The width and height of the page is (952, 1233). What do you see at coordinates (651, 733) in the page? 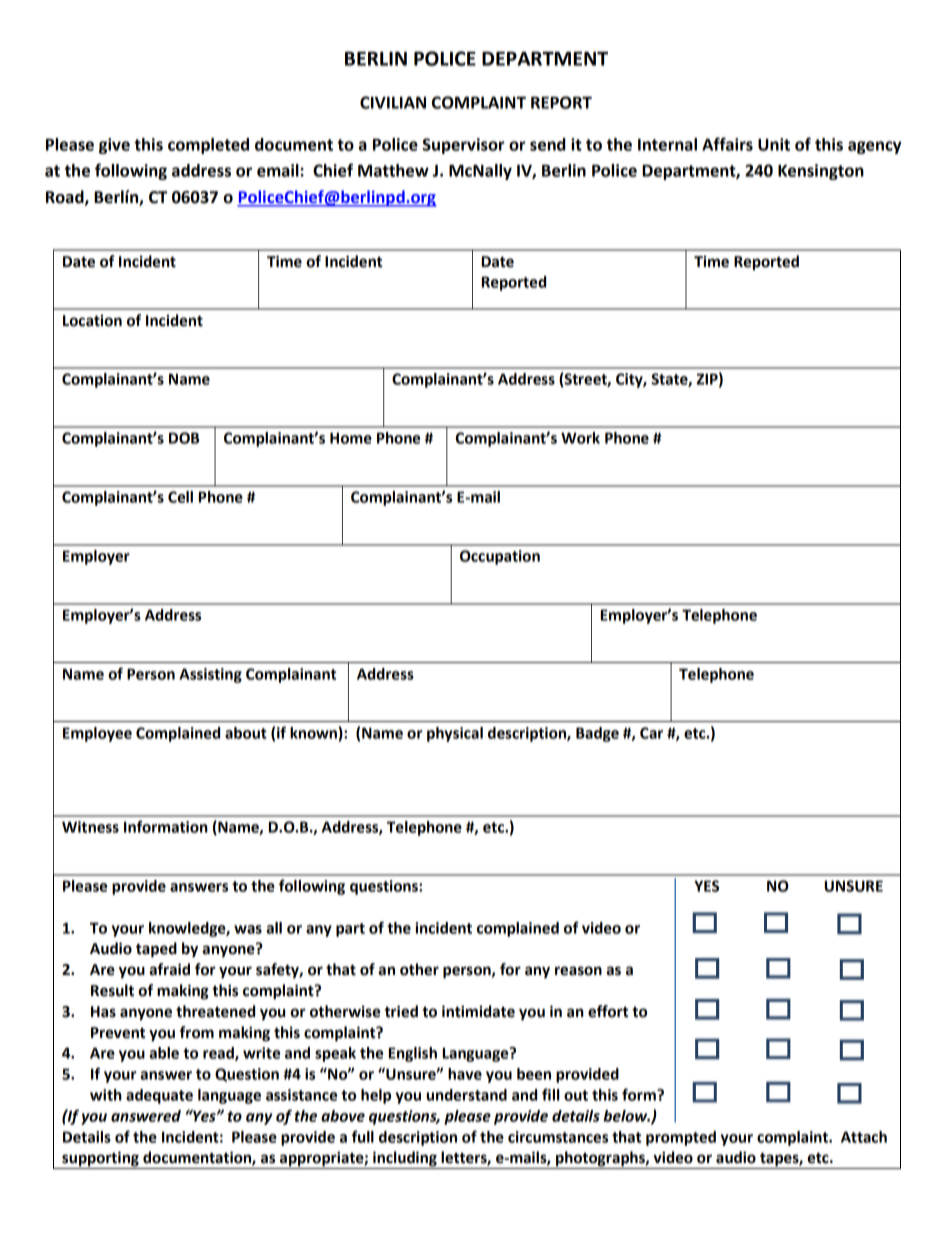
I see `Car` at bounding box center [651, 733].
